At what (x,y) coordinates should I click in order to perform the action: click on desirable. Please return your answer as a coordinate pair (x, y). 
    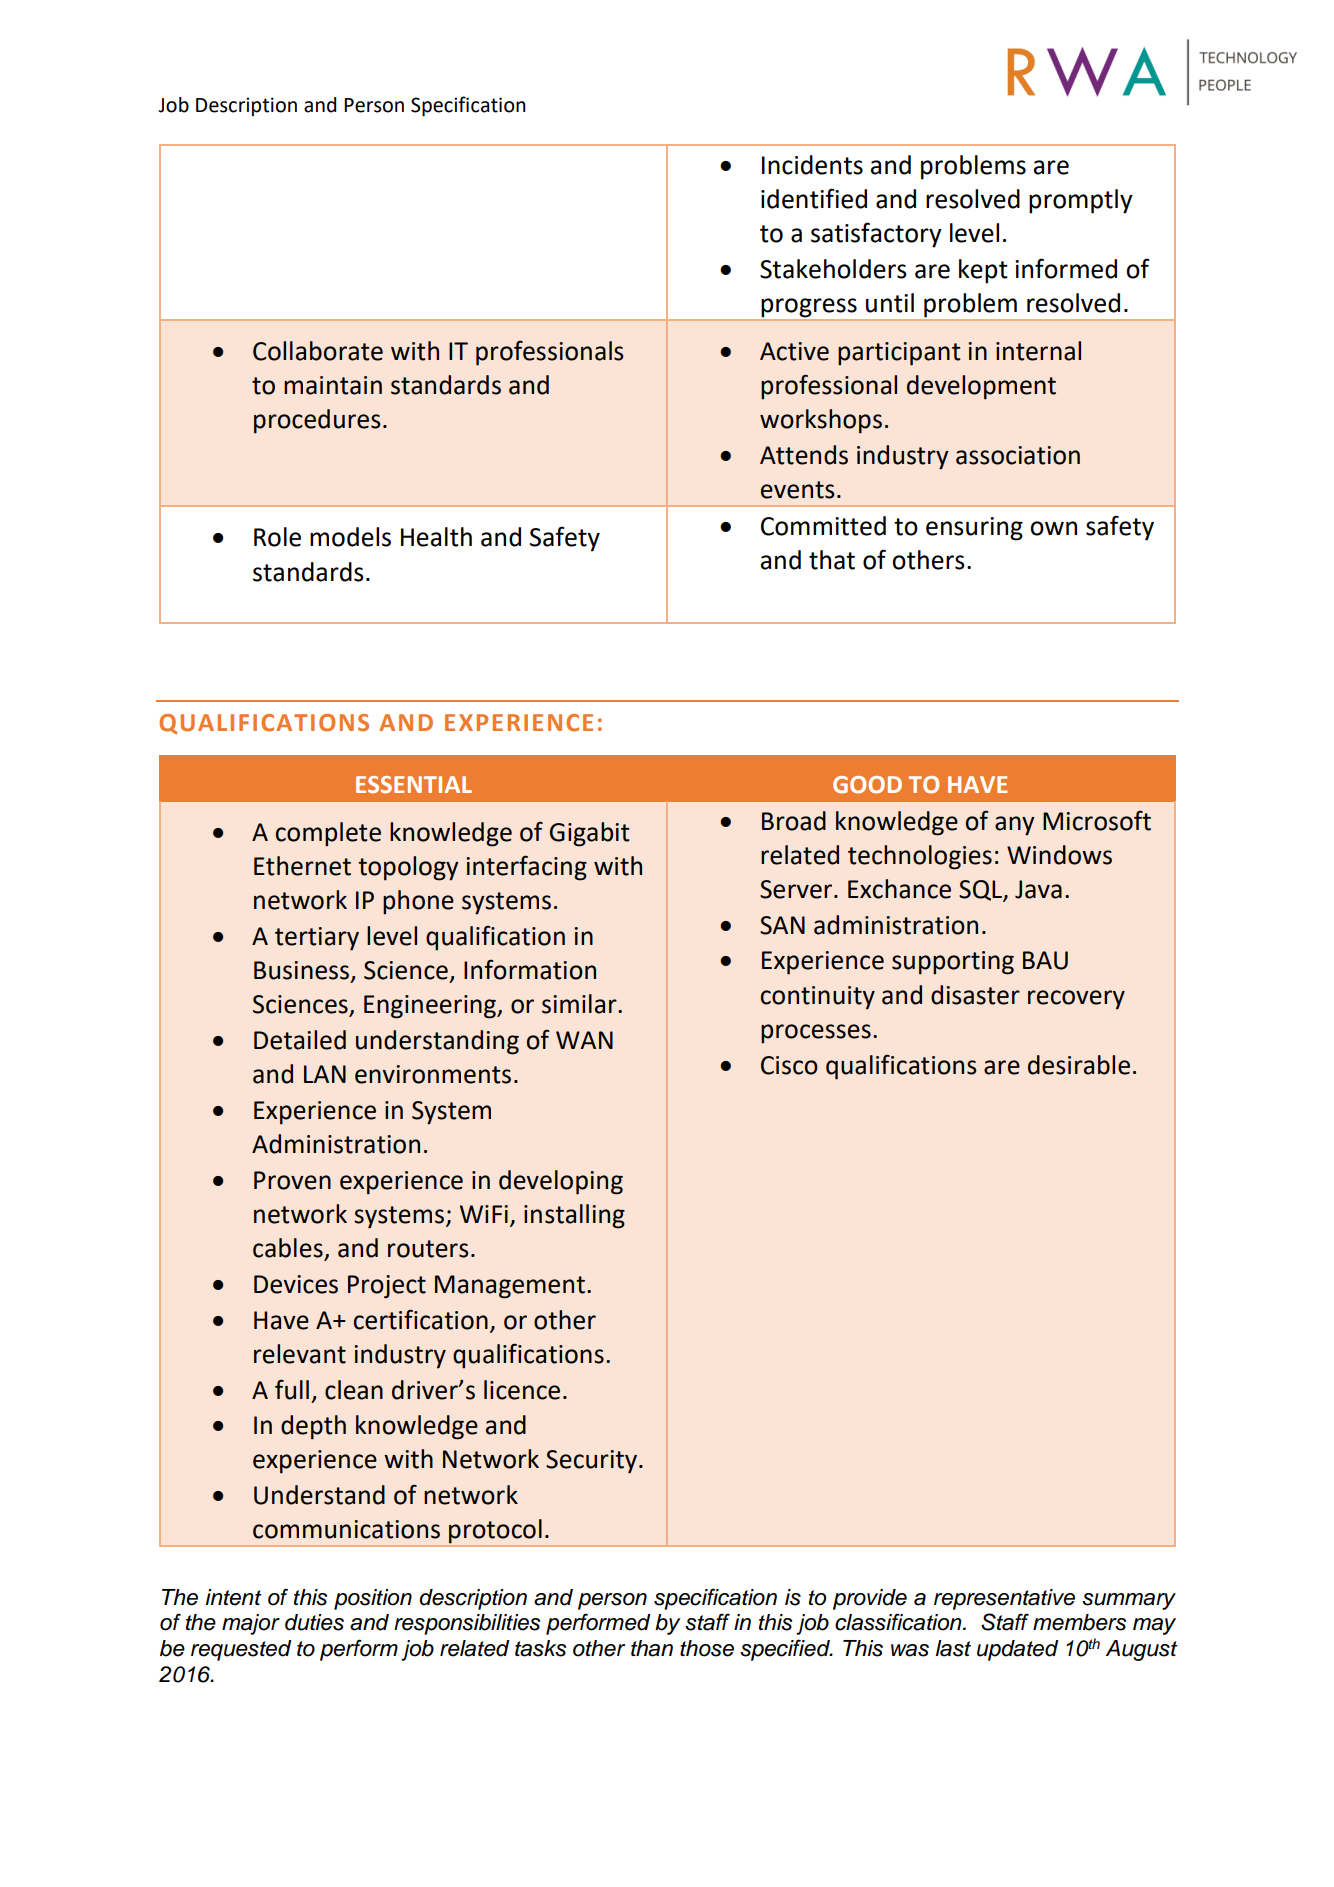
    Looking at the image, I should click on (1079, 1065).
